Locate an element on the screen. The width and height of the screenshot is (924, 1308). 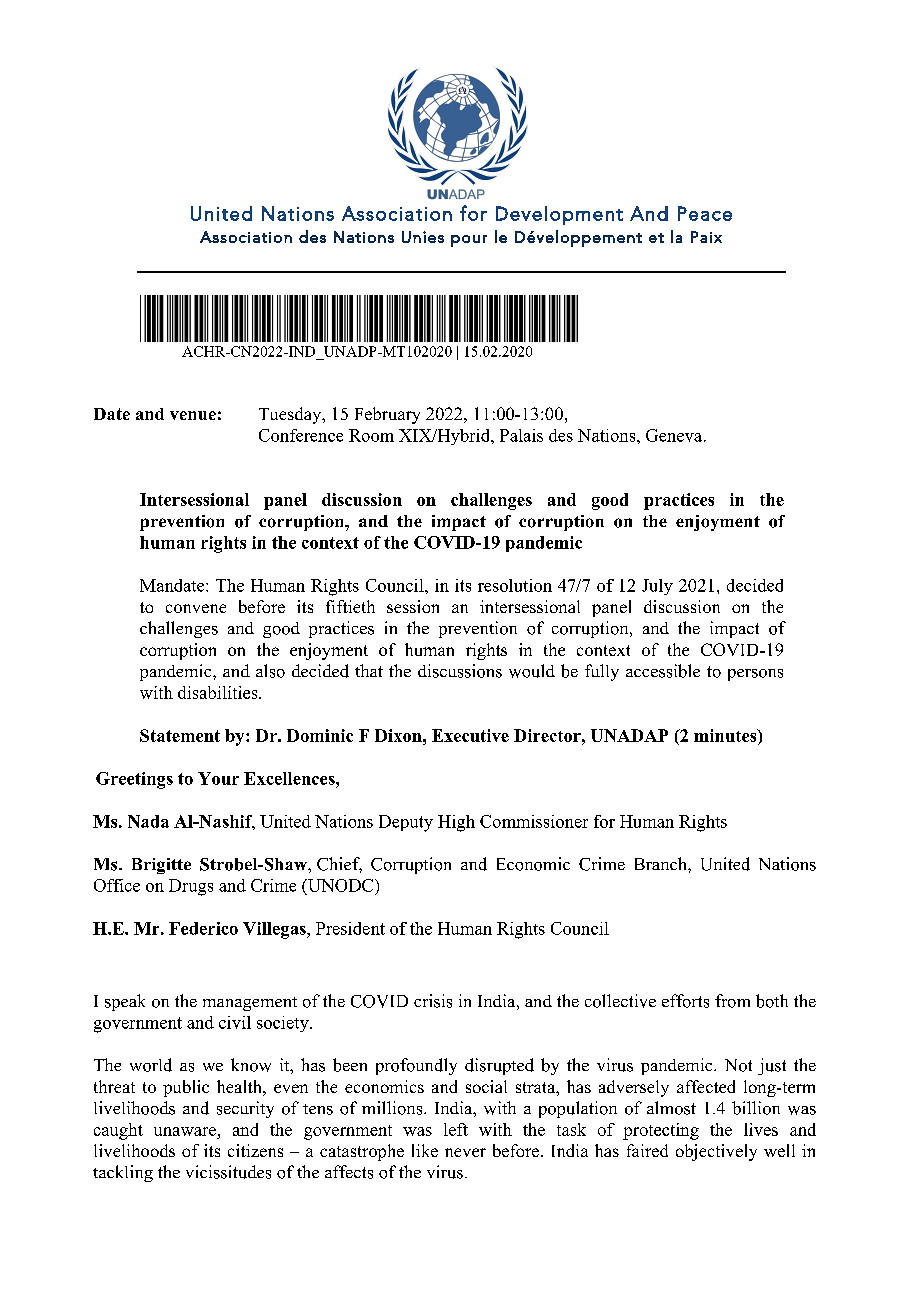
vicissitudes is located at coordinates (228, 1172).
